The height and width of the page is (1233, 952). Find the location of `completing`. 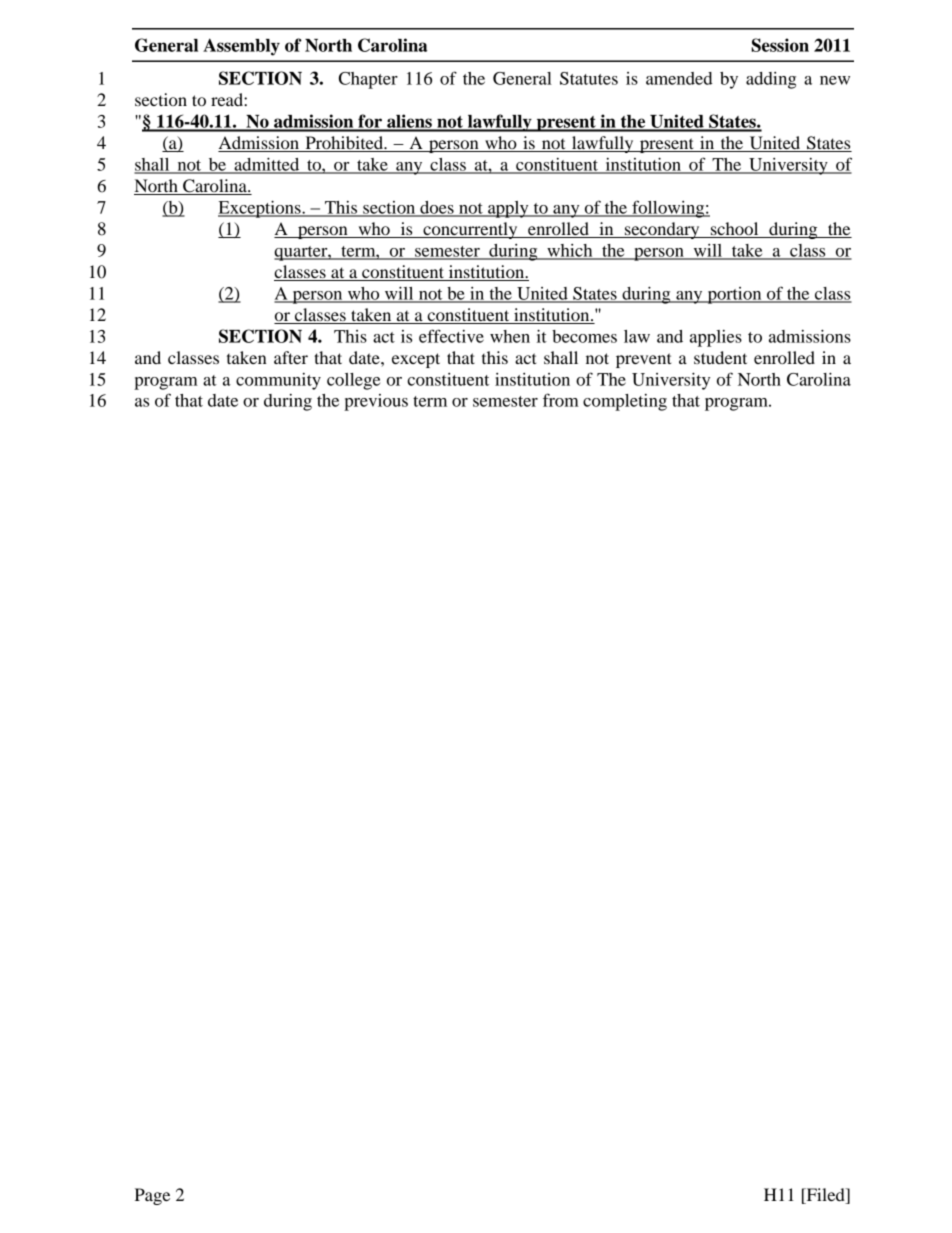

completing is located at coordinates (625, 402).
